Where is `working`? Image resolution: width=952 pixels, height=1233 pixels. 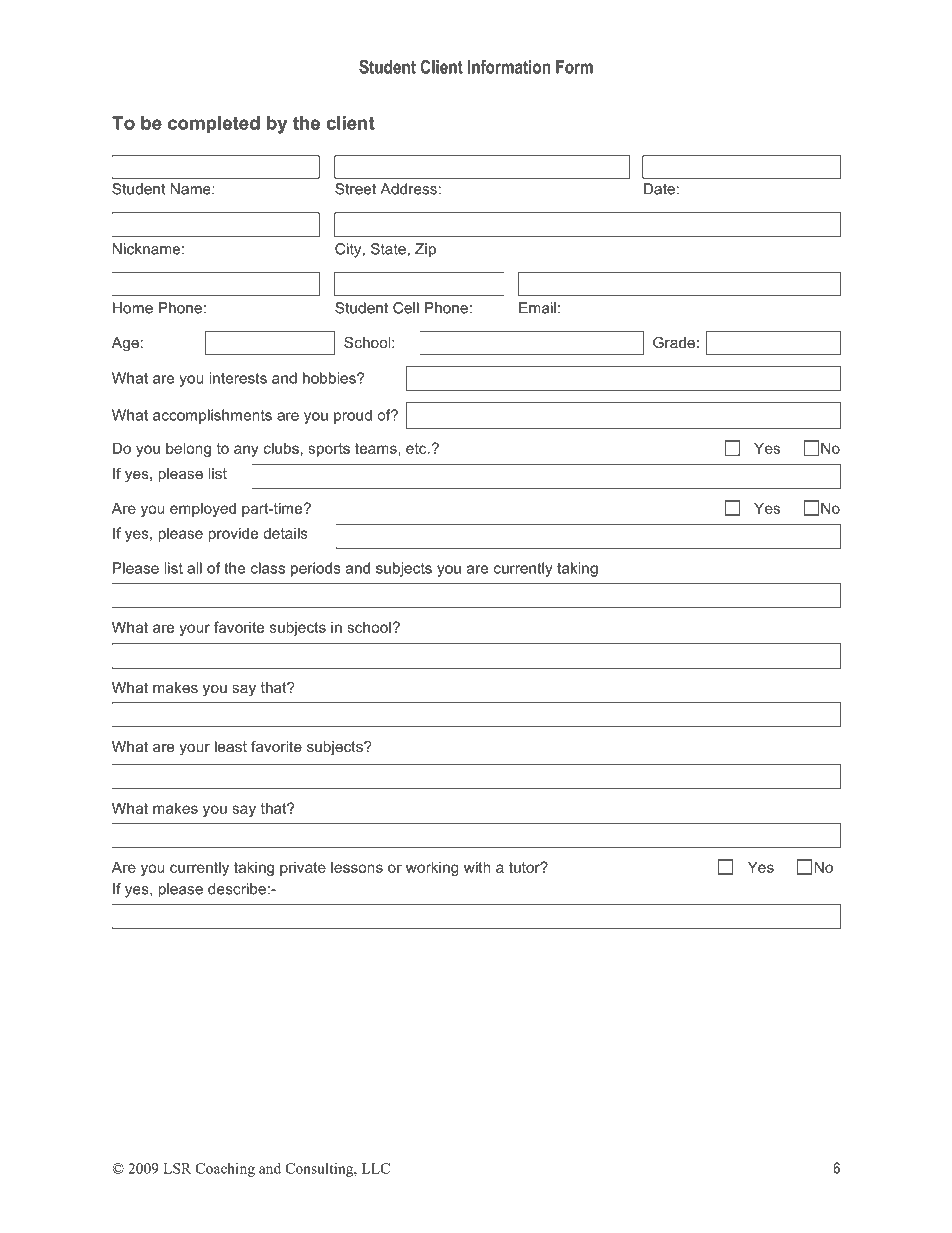 working is located at coordinates (432, 868).
